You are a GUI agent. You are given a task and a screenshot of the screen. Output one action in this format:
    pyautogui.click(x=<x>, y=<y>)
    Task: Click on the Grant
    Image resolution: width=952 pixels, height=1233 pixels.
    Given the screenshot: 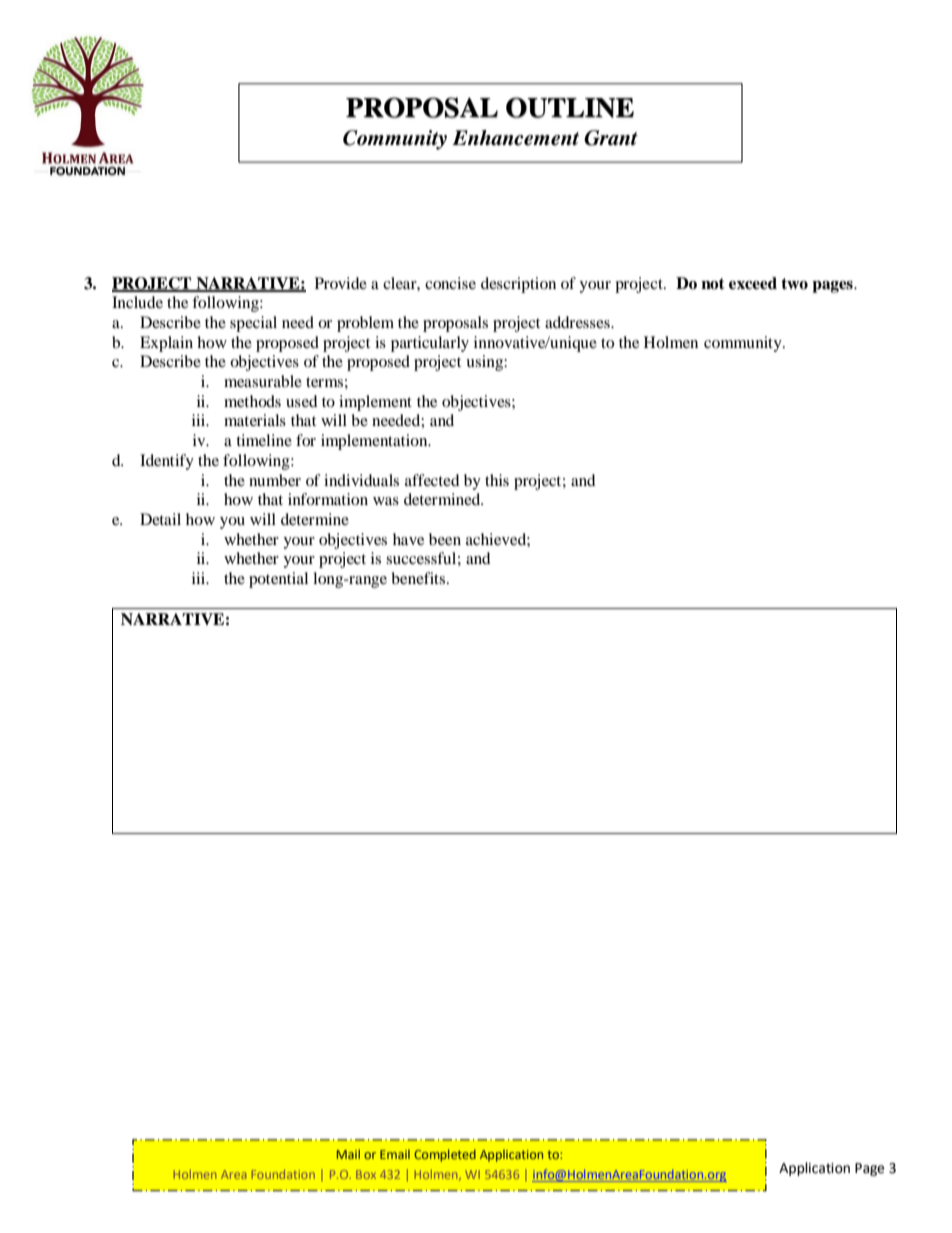 What is the action you would take?
    pyautogui.click(x=611, y=138)
